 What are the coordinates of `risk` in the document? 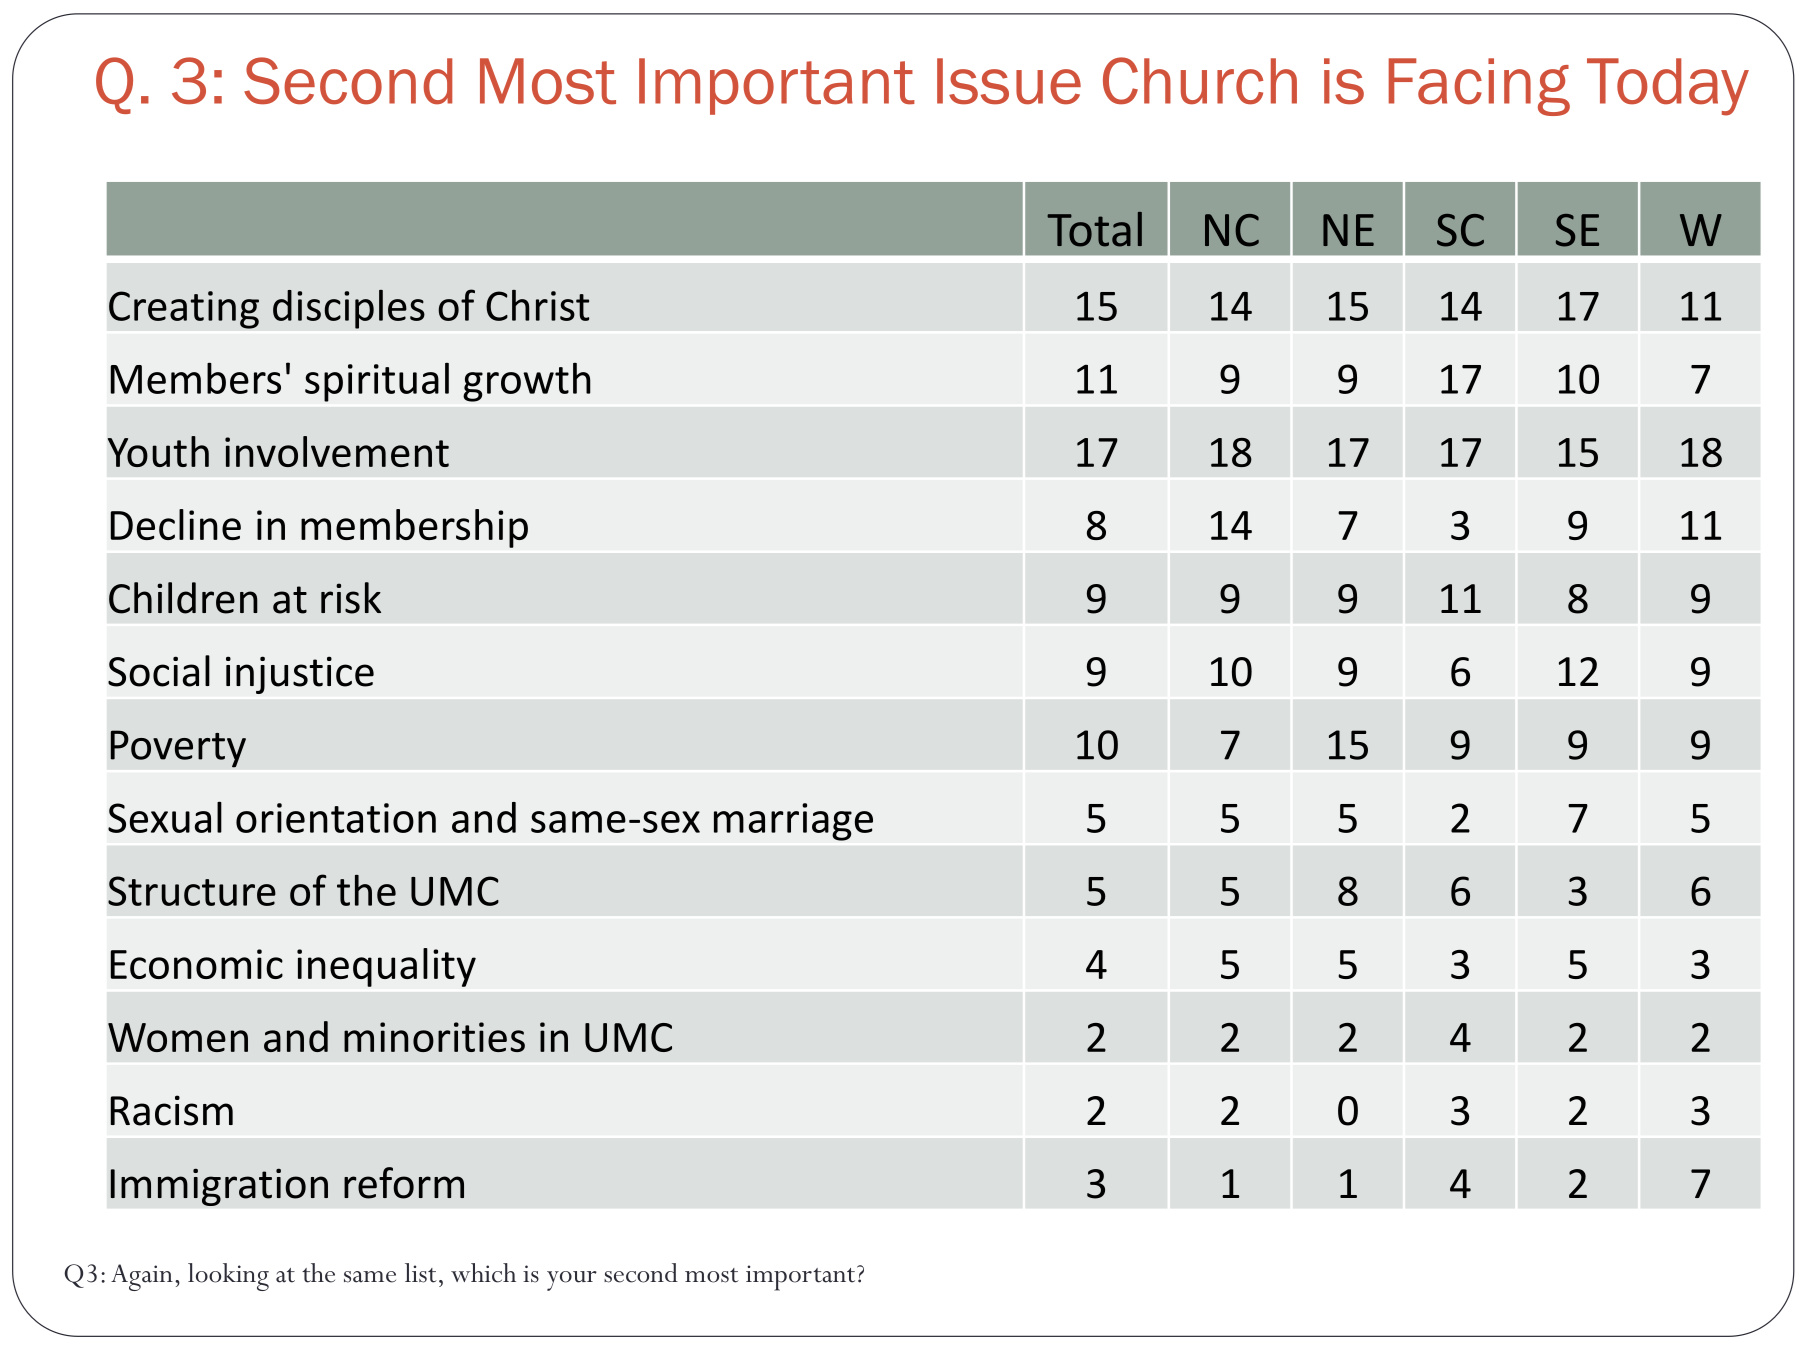 It's located at (351, 598).
